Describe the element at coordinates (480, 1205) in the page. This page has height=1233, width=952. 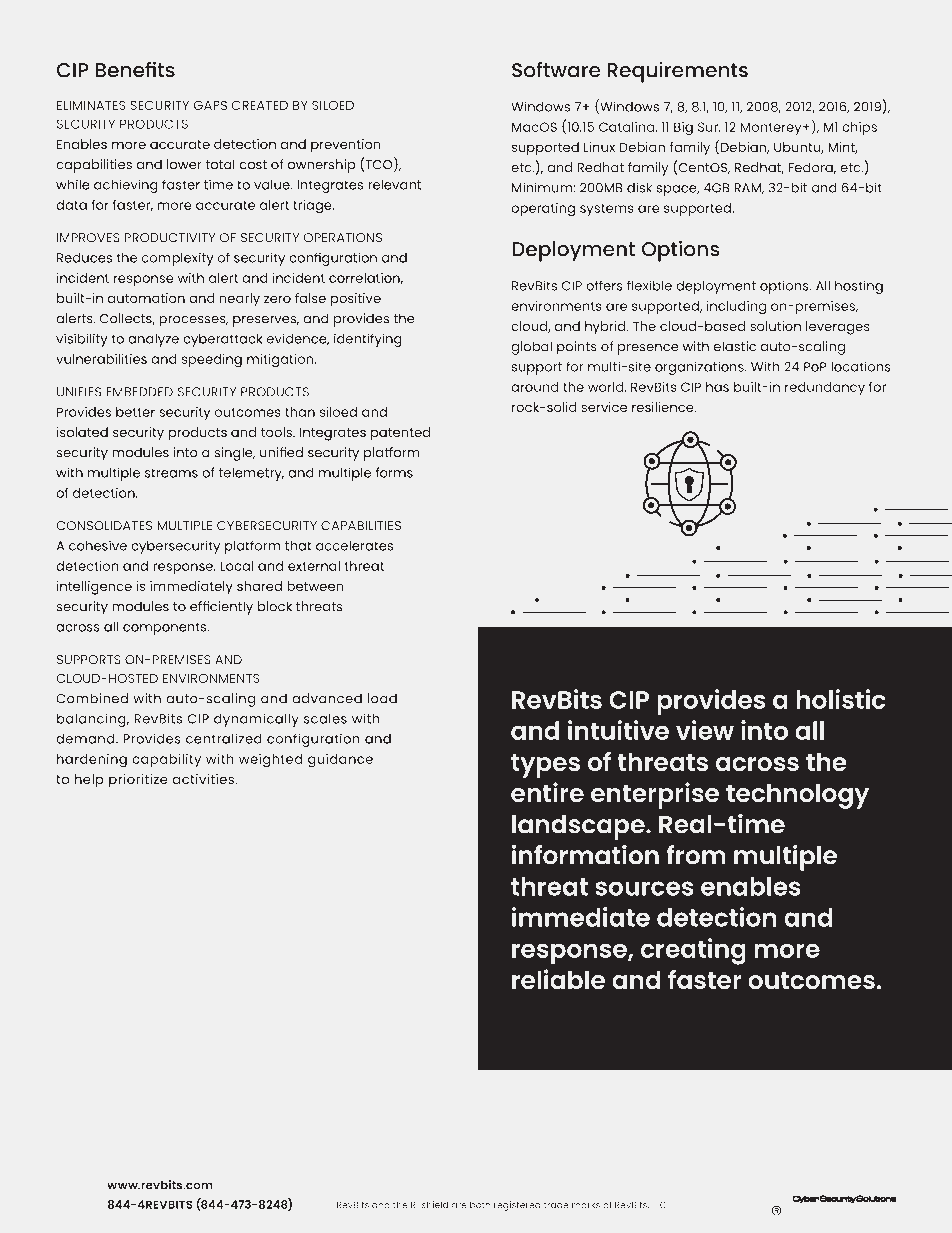
I see `both` at that location.
